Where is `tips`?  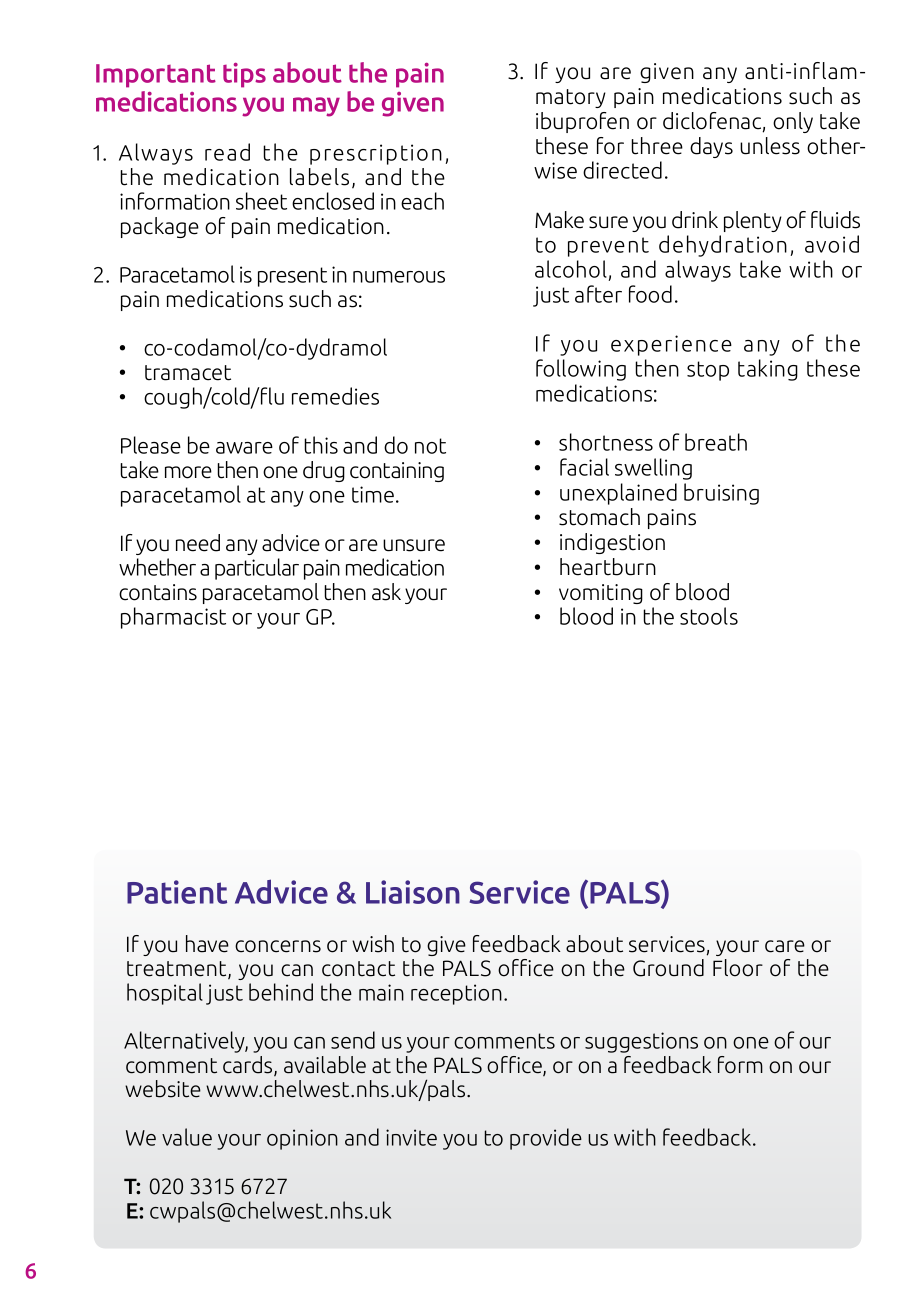 tips is located at coordinates (244, 75).
